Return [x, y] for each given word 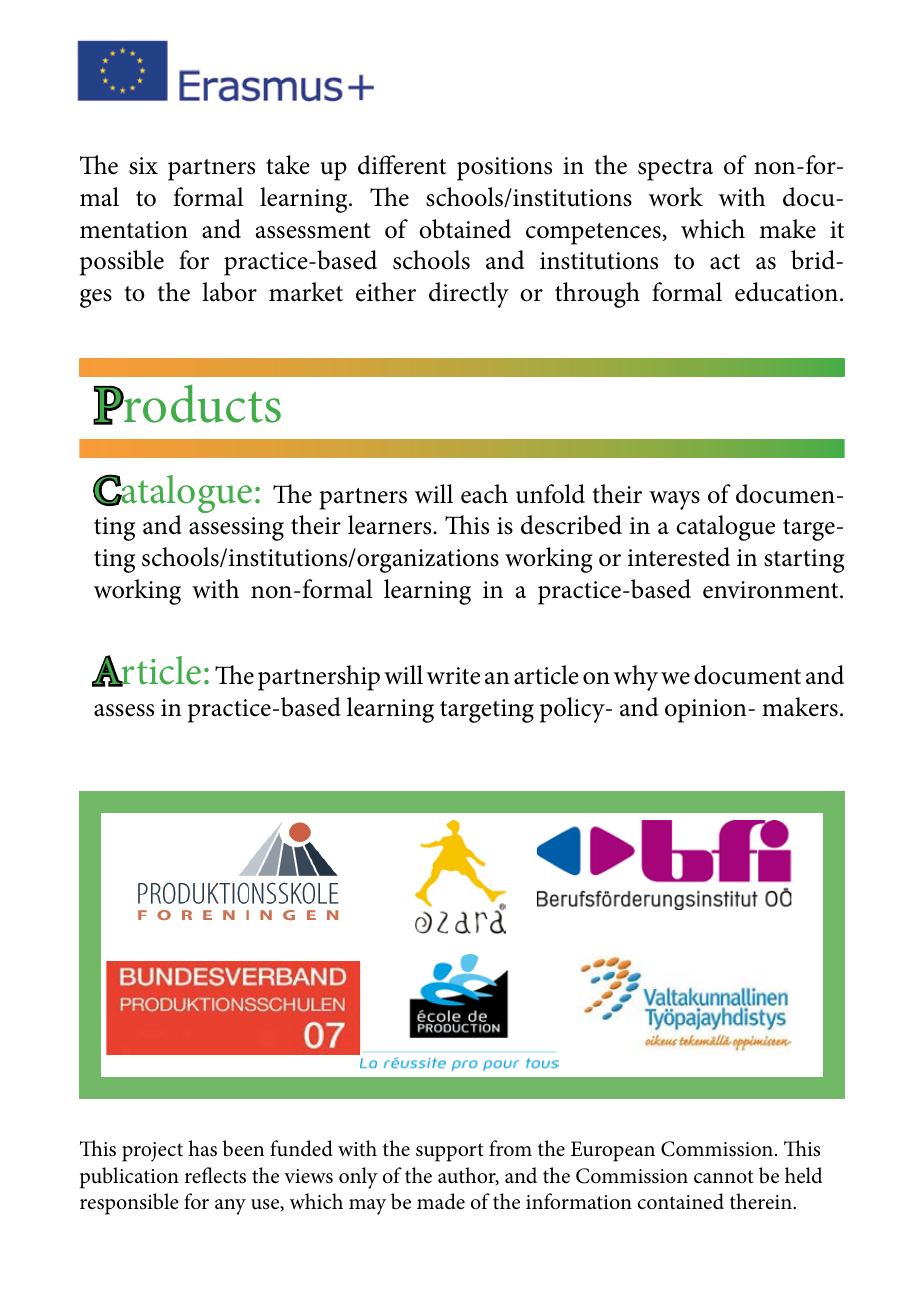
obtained [465, 229]
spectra [675, 170]
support [449, 1152]
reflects [215, 1175]
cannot [723, 1177]
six [143, 166]
